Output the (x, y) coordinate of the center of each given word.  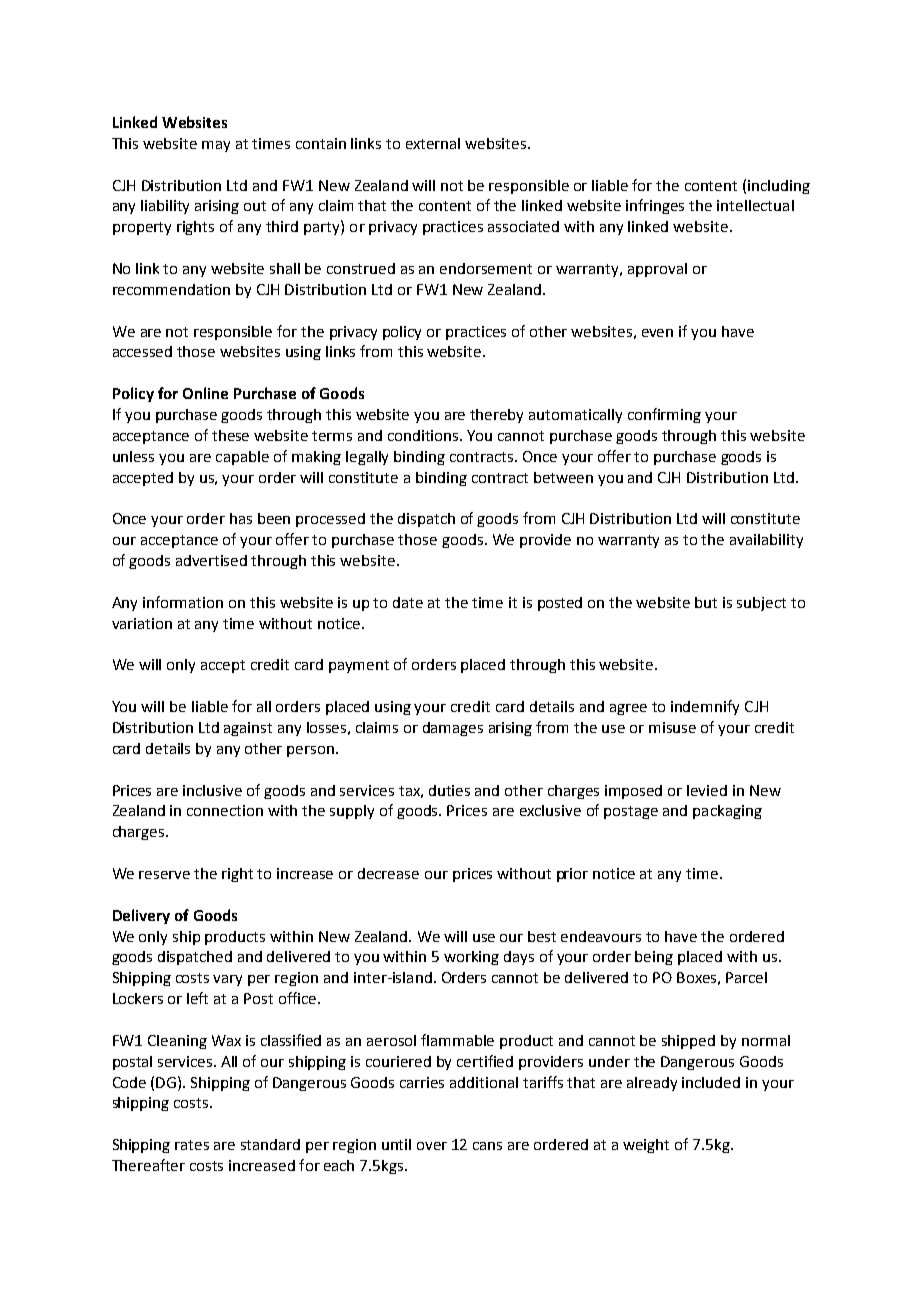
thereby (496, 416)
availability (766, 541)
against (248, 729)
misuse (672, 727)
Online (205, 393)
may (216, 146)
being (654, 958)
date (408, 602)
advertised (211, 560)
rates (192, 1145)
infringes (655, 206)
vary (227, 980)
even (657, 333)
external (433, 143)
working (471, 958)
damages (453, 729)
